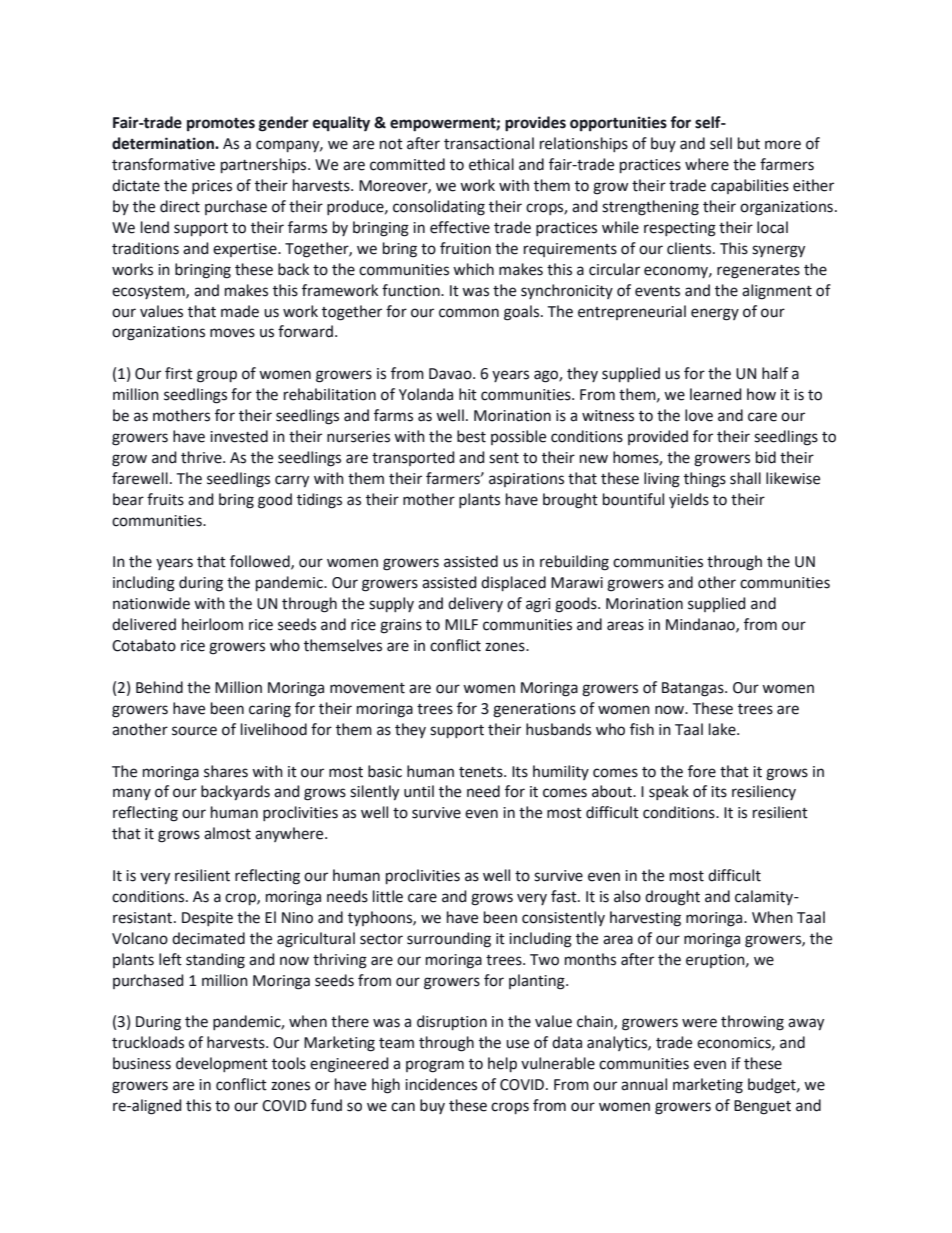  Describe the element at coordinates (212, 624) in the page. I see `heirloom` at that location.
